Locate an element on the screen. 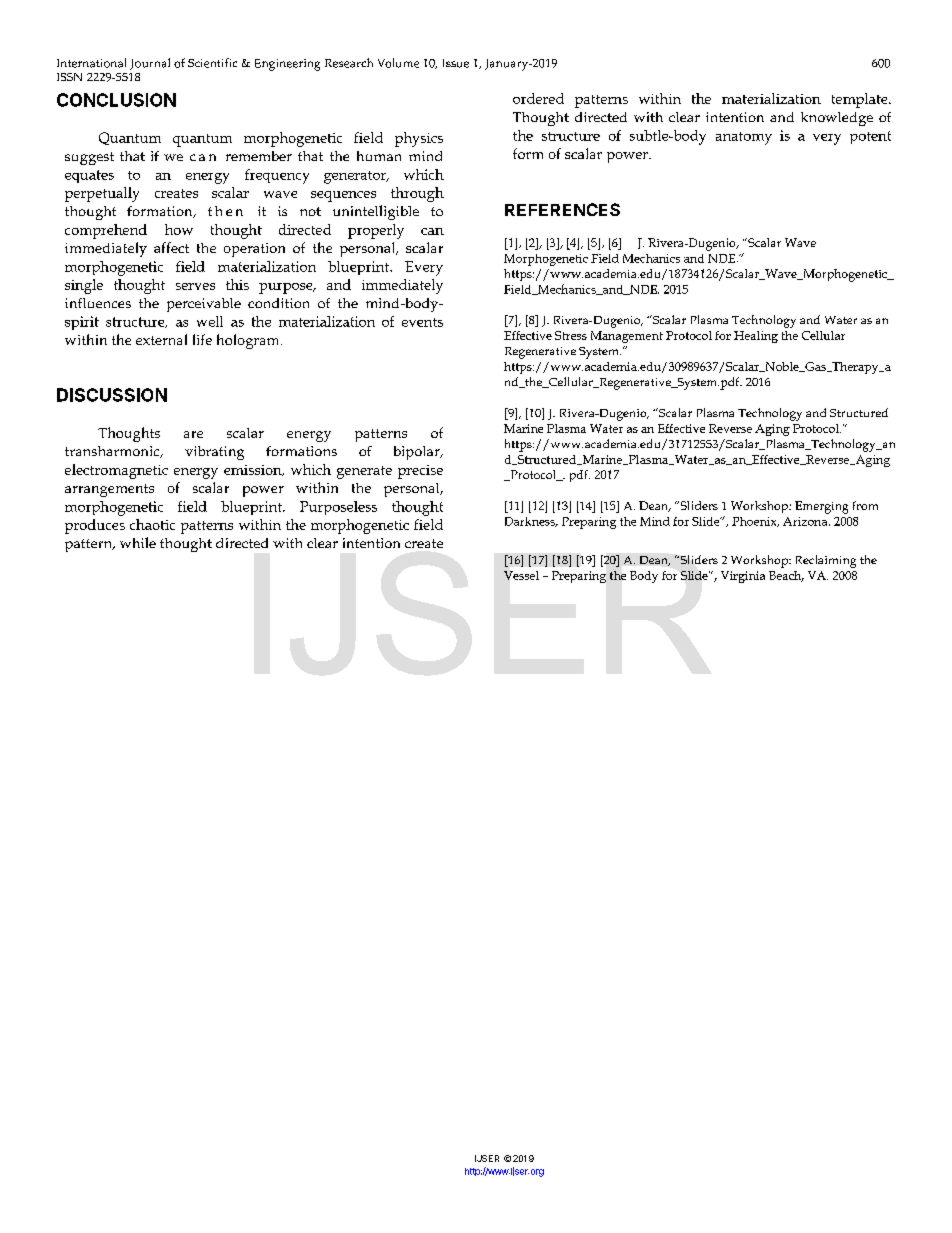 The width and height of the screenshot is (952, 1233). Healing is located at coordinates (756, 337).
